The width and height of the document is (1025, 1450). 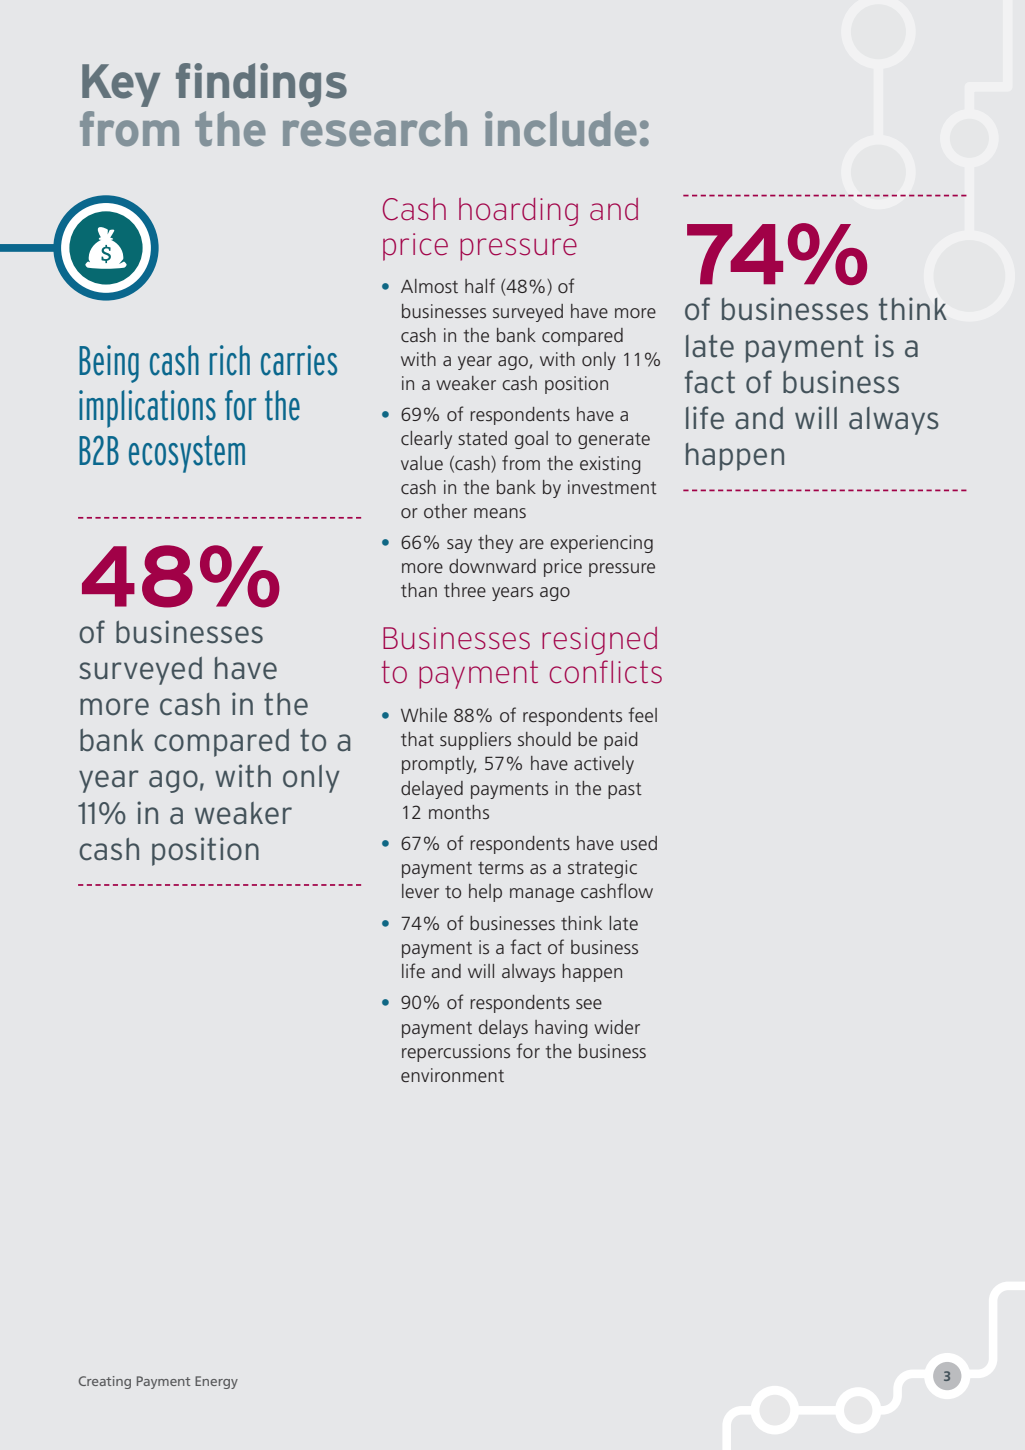 What do you see at coordinates (216, 1382) in the document?
I see `Energy` at bounding box center [216, 1382].
